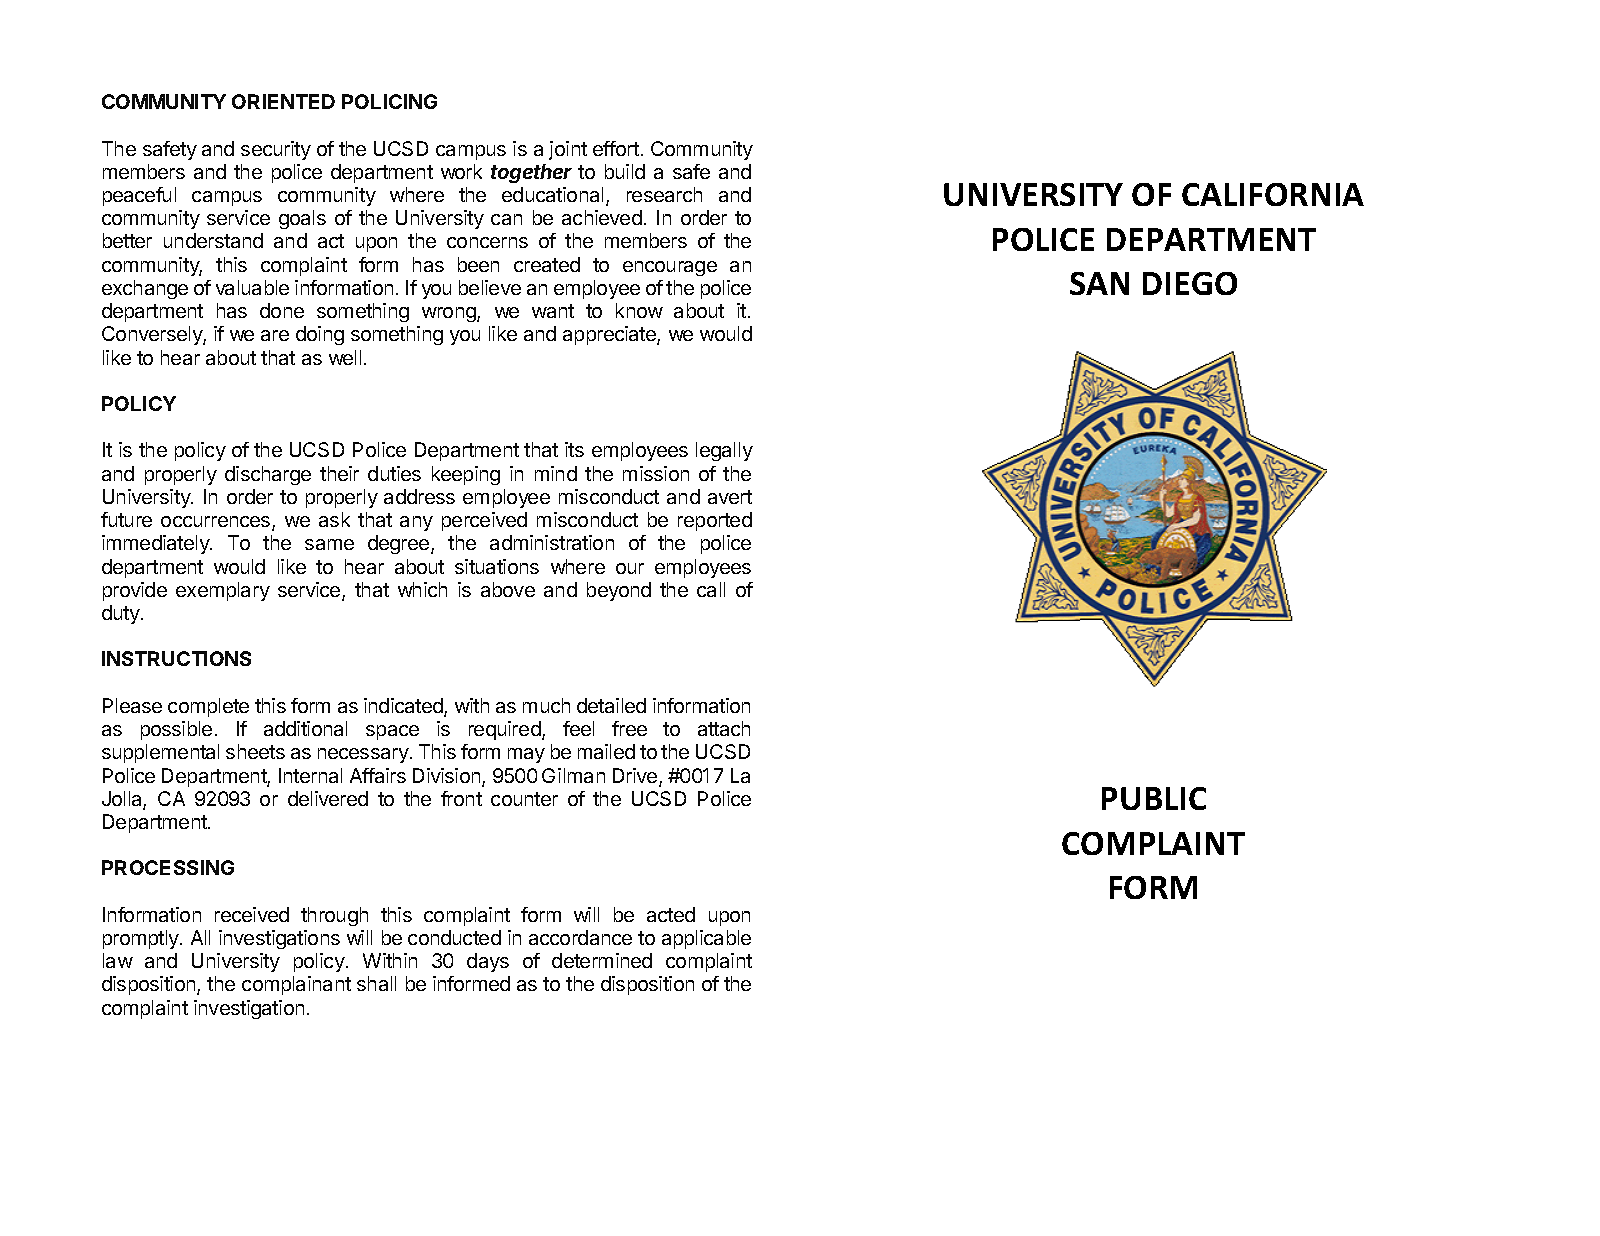 Image resolution: width=1600 pixels, height=1236 pixels. What do you see at coordinates (276, 150) in the screenshot?
I see `security` at bounding box center [276, 150].
